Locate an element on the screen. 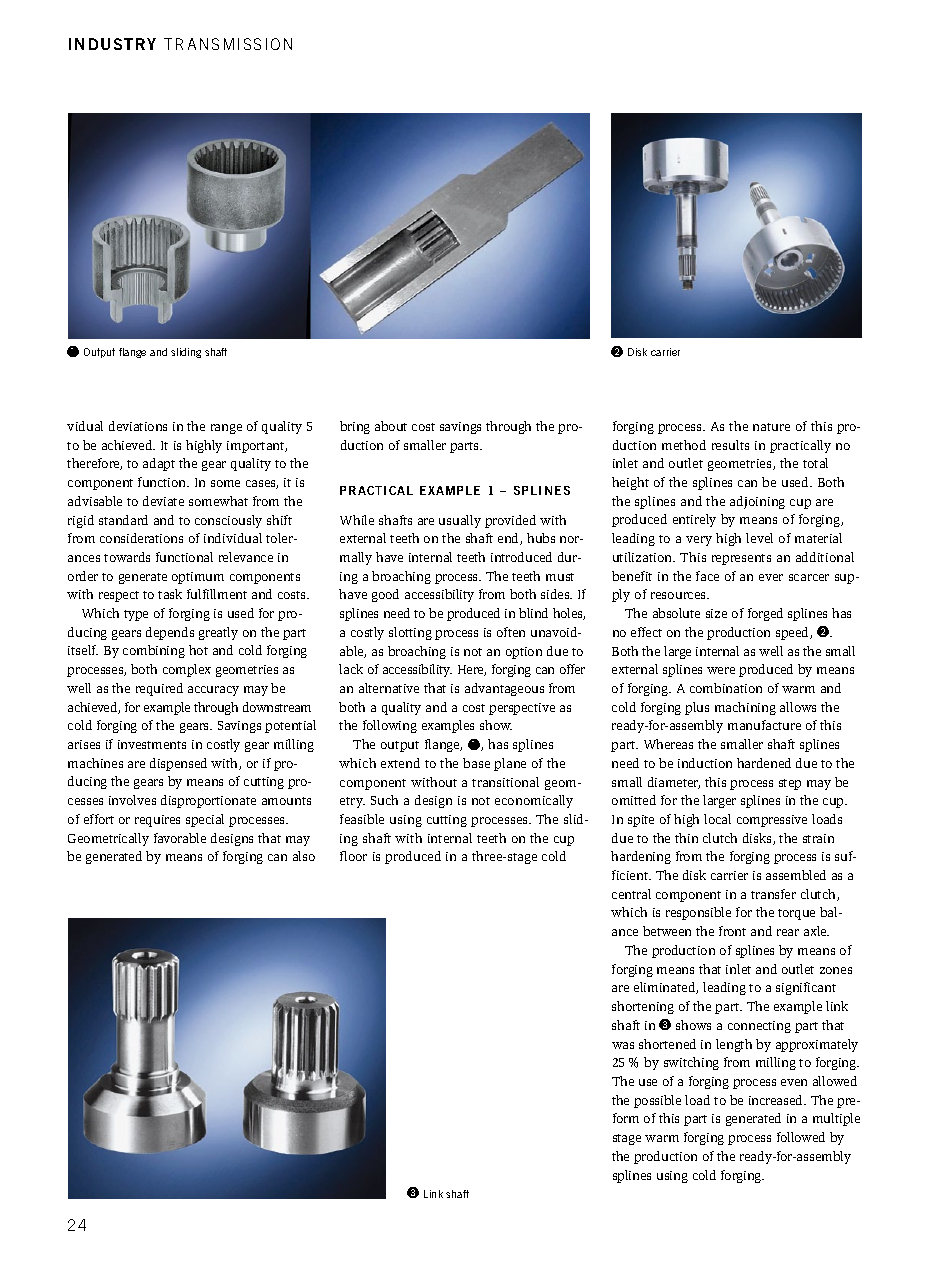 This screenshot has width=952, height=1265. Transmission is located at coordinates (228, 44).
